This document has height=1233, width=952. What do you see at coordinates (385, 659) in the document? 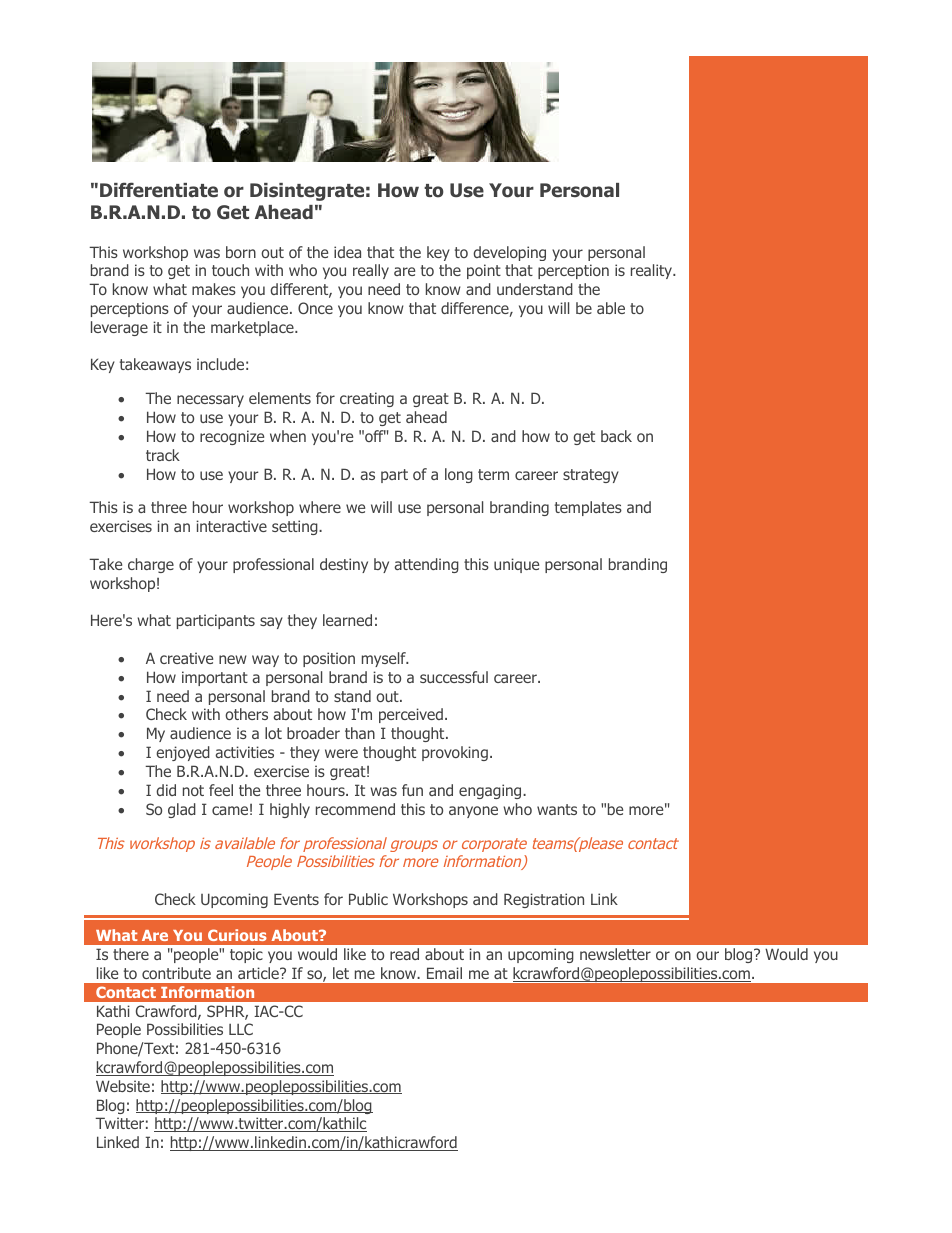
I see `myself` at bounding box center [385, 659].
